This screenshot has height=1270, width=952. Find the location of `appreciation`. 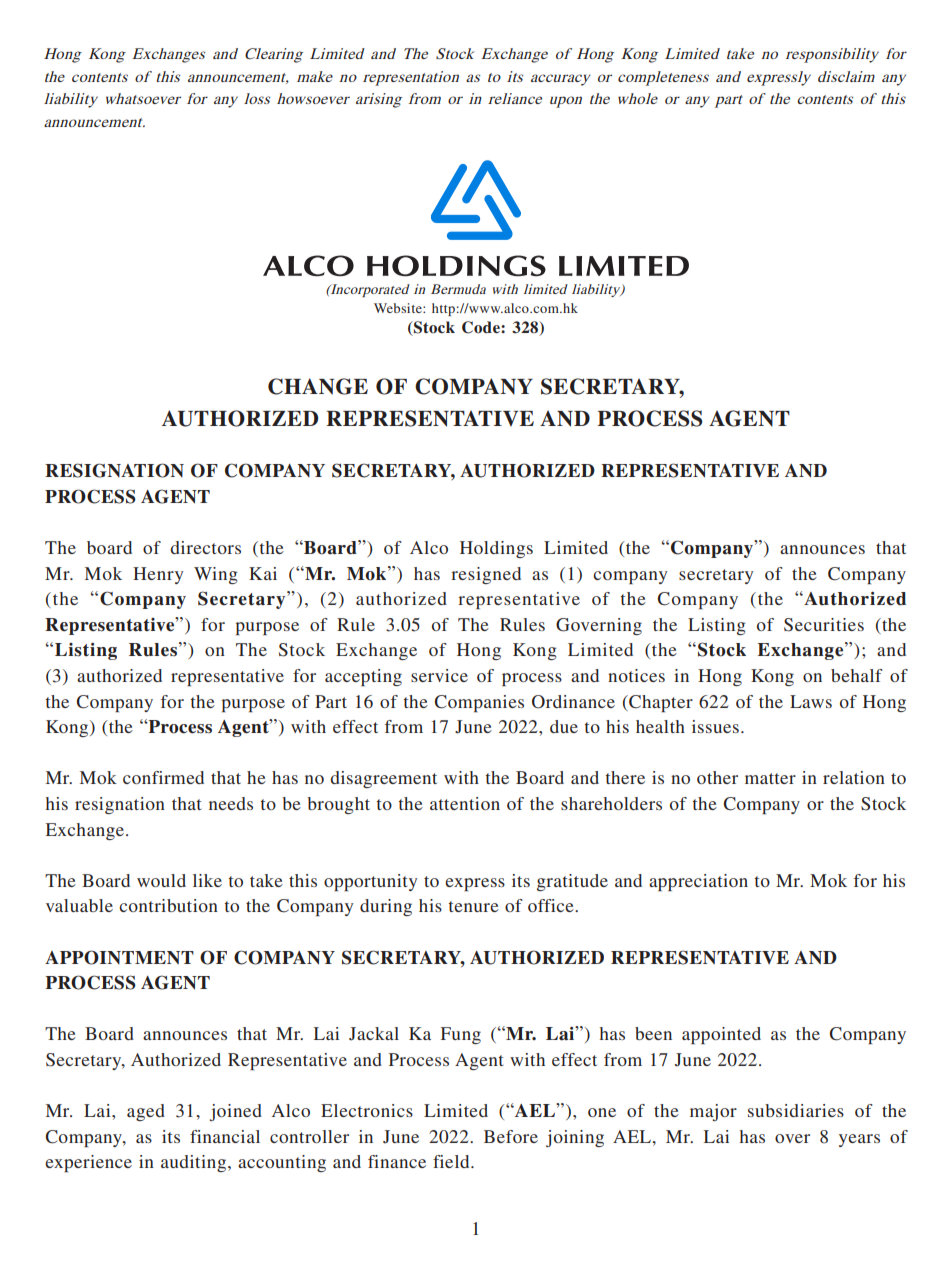

appreciation is located at coordinates (698, 882).
